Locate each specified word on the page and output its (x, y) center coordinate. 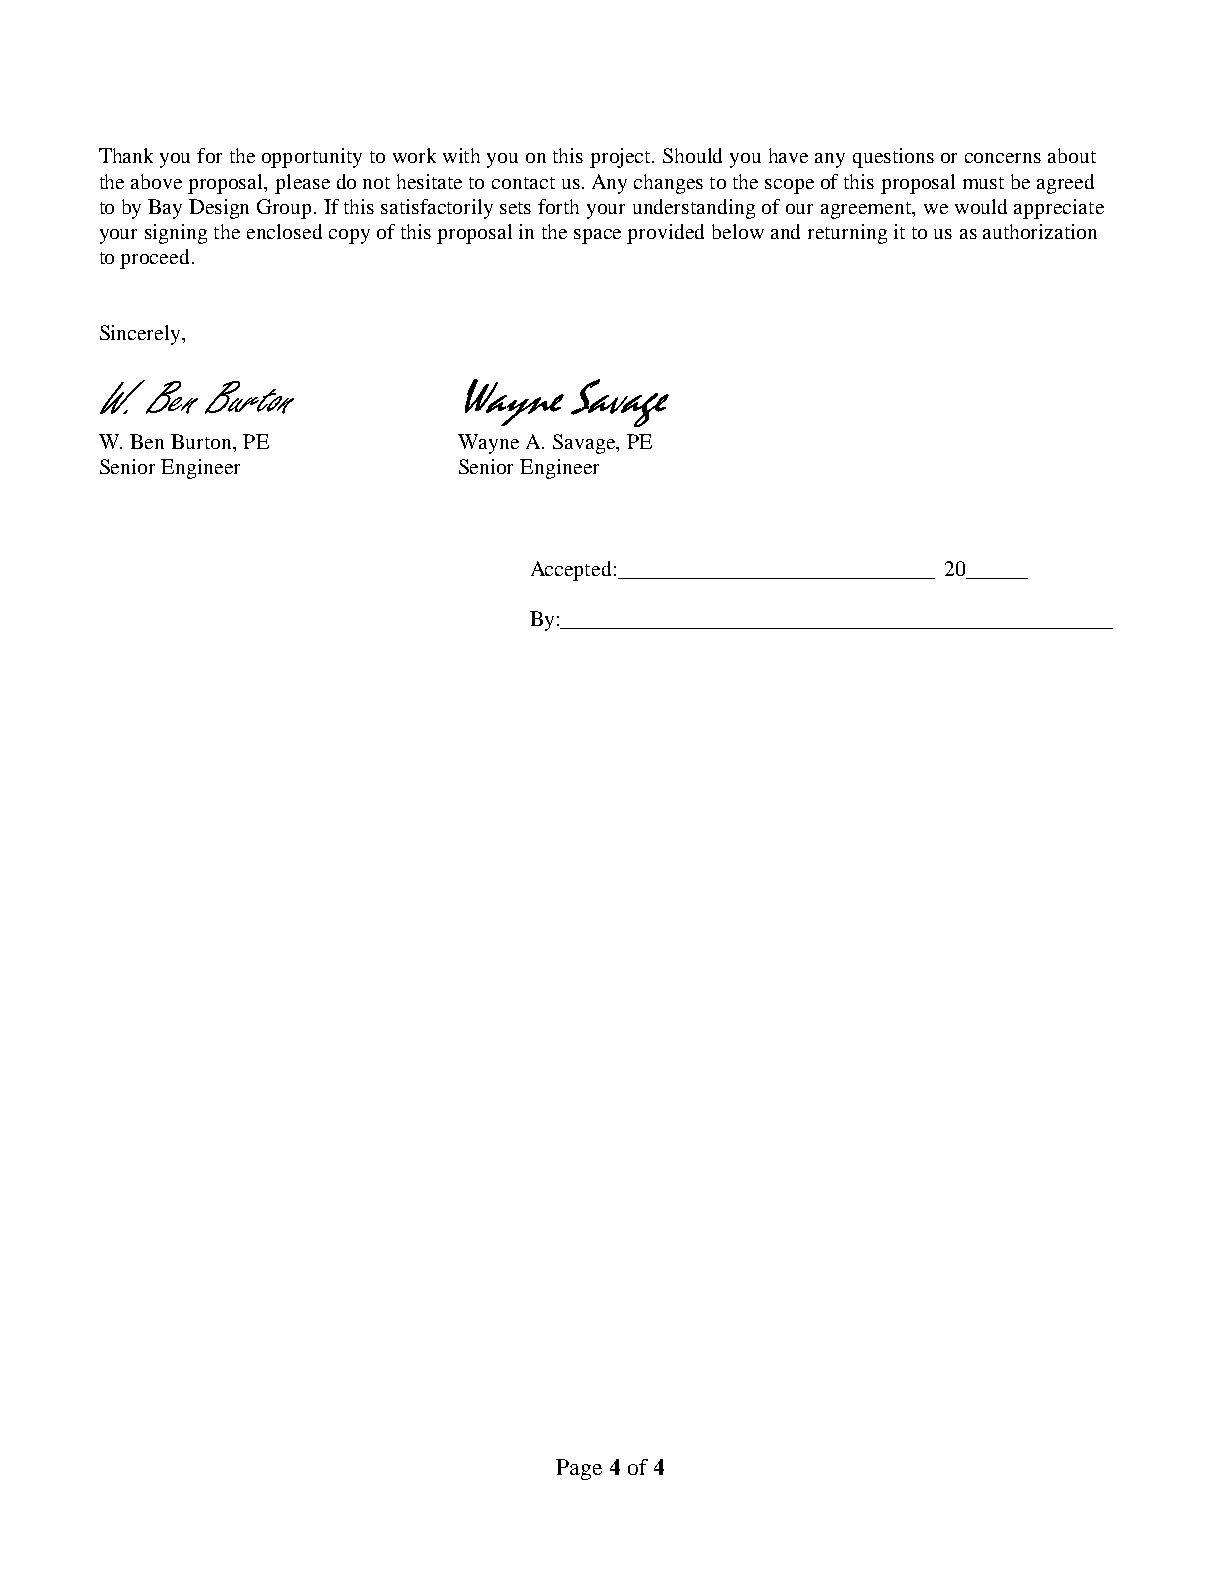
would (981, 206)
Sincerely (141, 335)
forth (558, 206)
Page (579, 1469)
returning (847, 234)
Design (219, 209)
